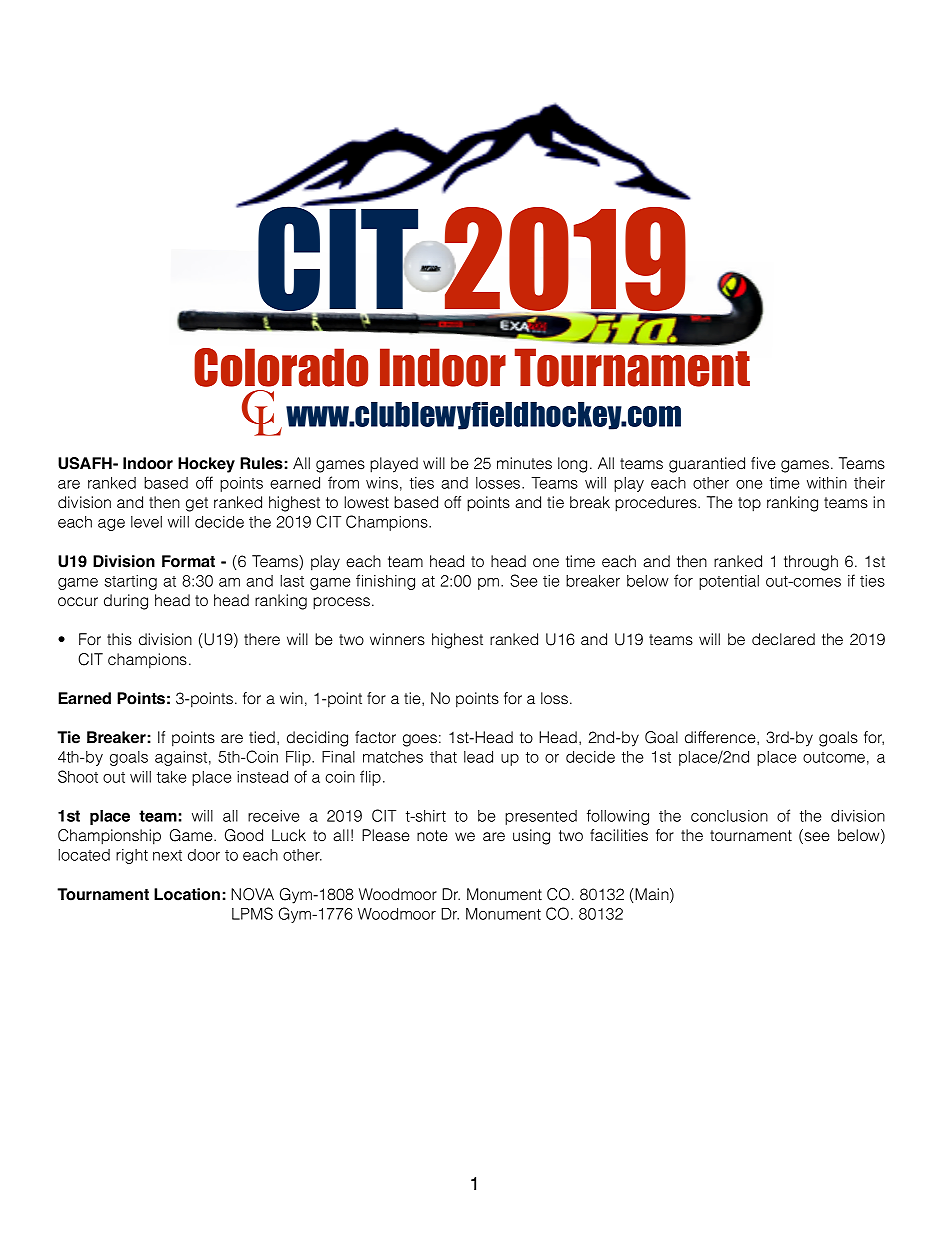 The width and height of the screenshot is (952, 1233). Describe the element at coordinates (187, 894) in the screenshot. I see `Location` at that location.
